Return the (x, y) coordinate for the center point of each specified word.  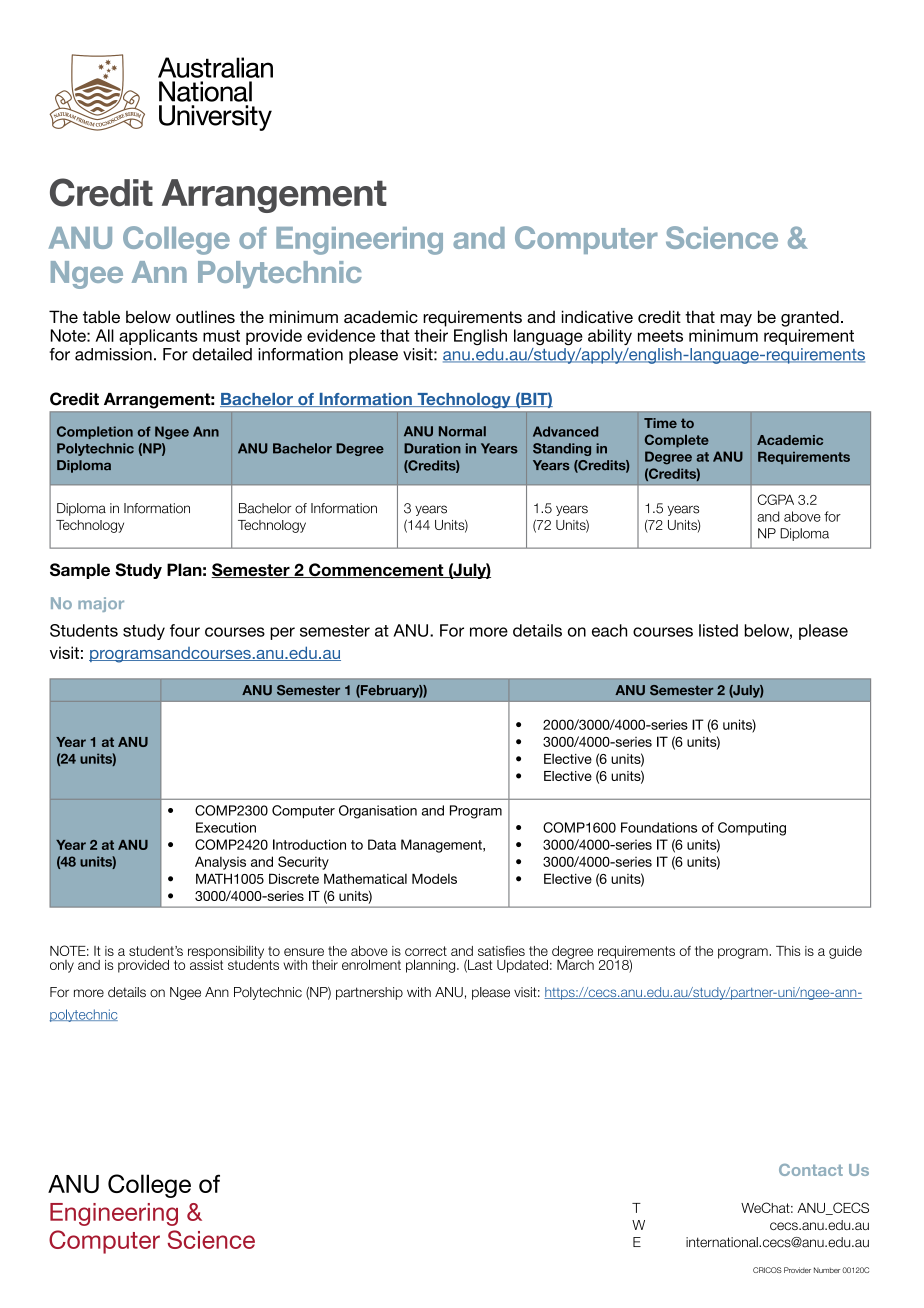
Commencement (376, 570)
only (62, 966)
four (185, 630)
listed (718, 630)
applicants (158, 337)
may (736, 320)
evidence (341, 335)
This (788, 951)
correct (426, 951)
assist (206, 963)
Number (827, 1270)
